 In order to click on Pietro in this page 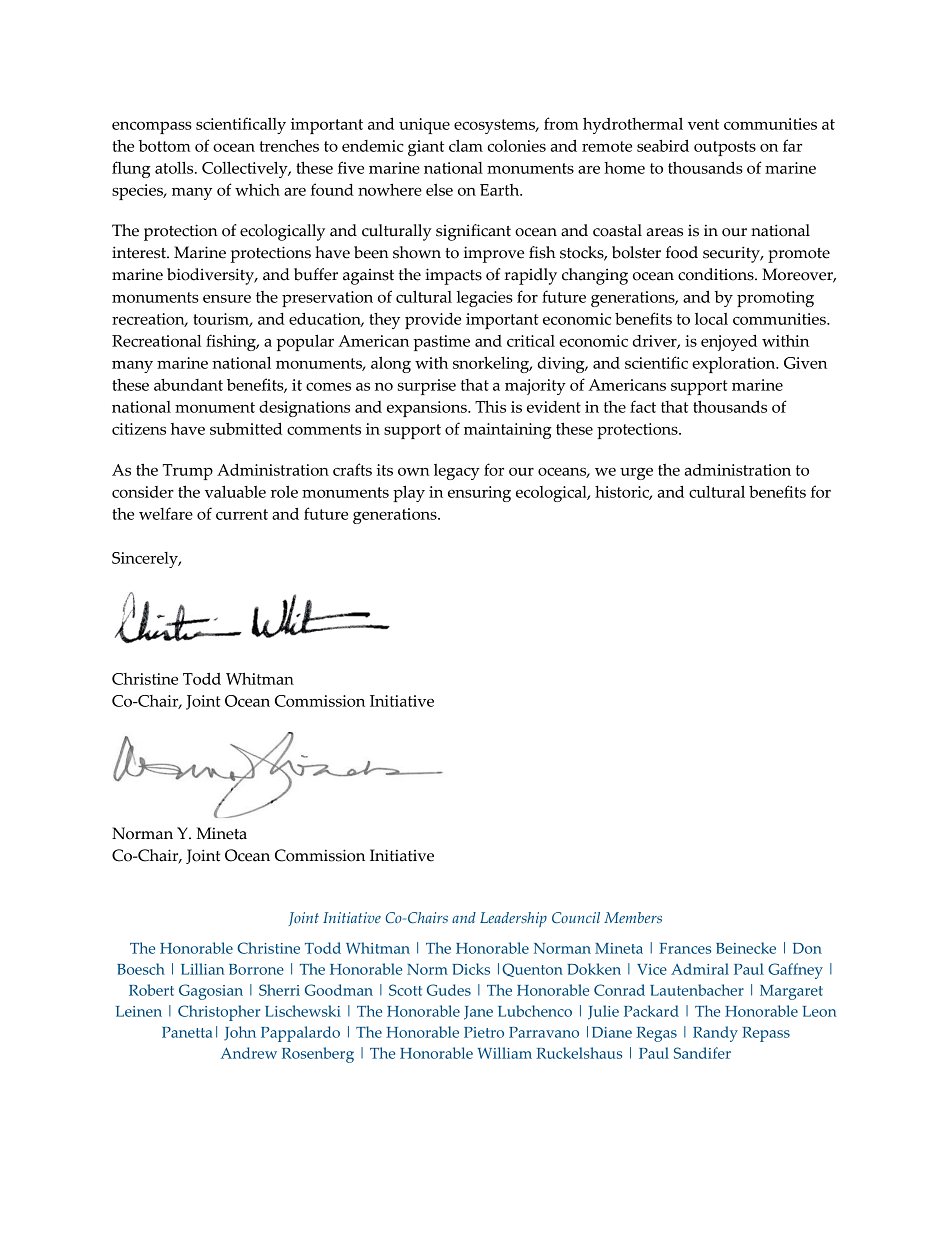, I will do `click(484, 1032)`.
